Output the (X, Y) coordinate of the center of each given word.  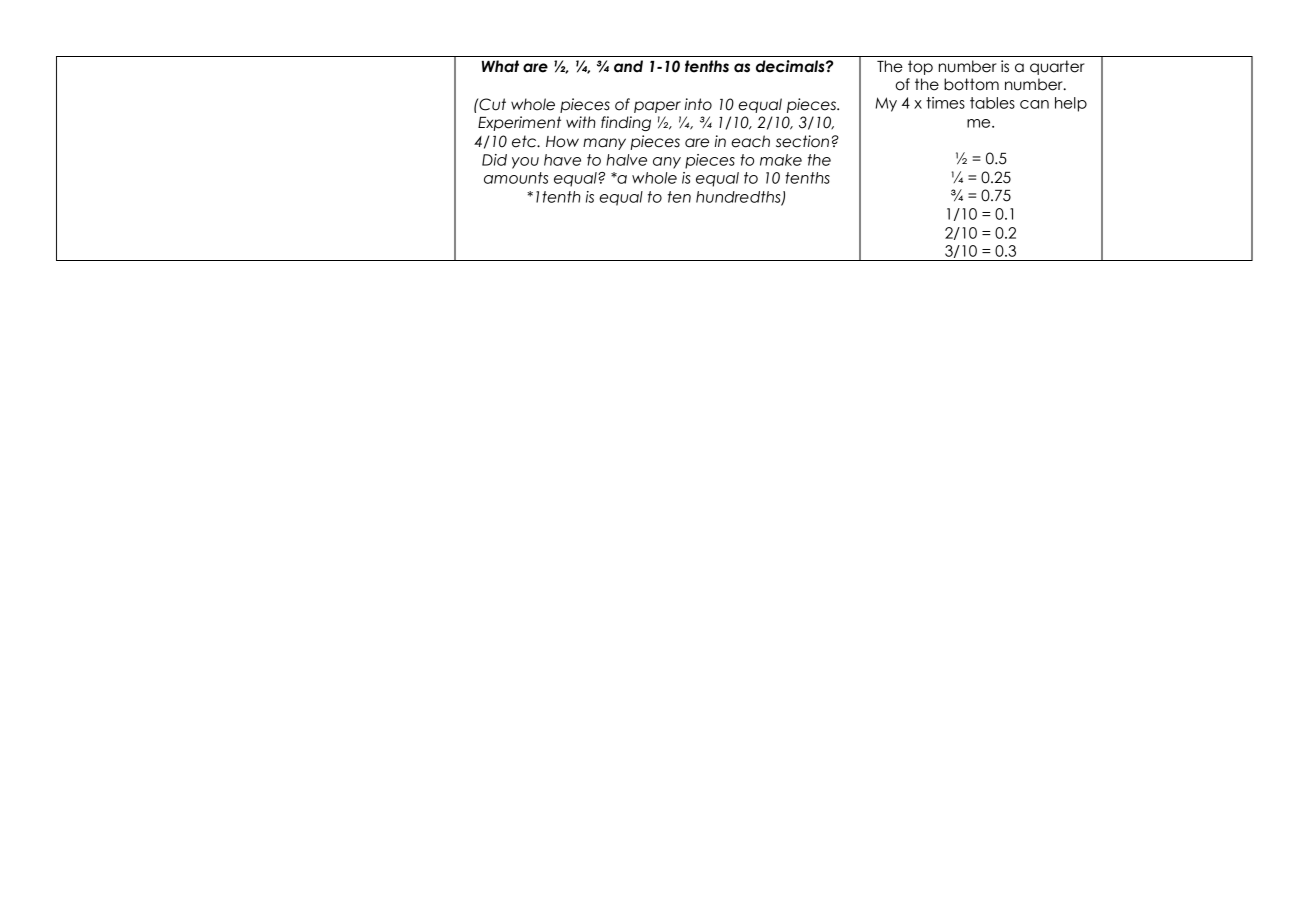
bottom (971, 84)
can (1034, 104)
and (628, 66)
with (581, 122)
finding (626, 123)
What (500, 66)
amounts (516, 178)
